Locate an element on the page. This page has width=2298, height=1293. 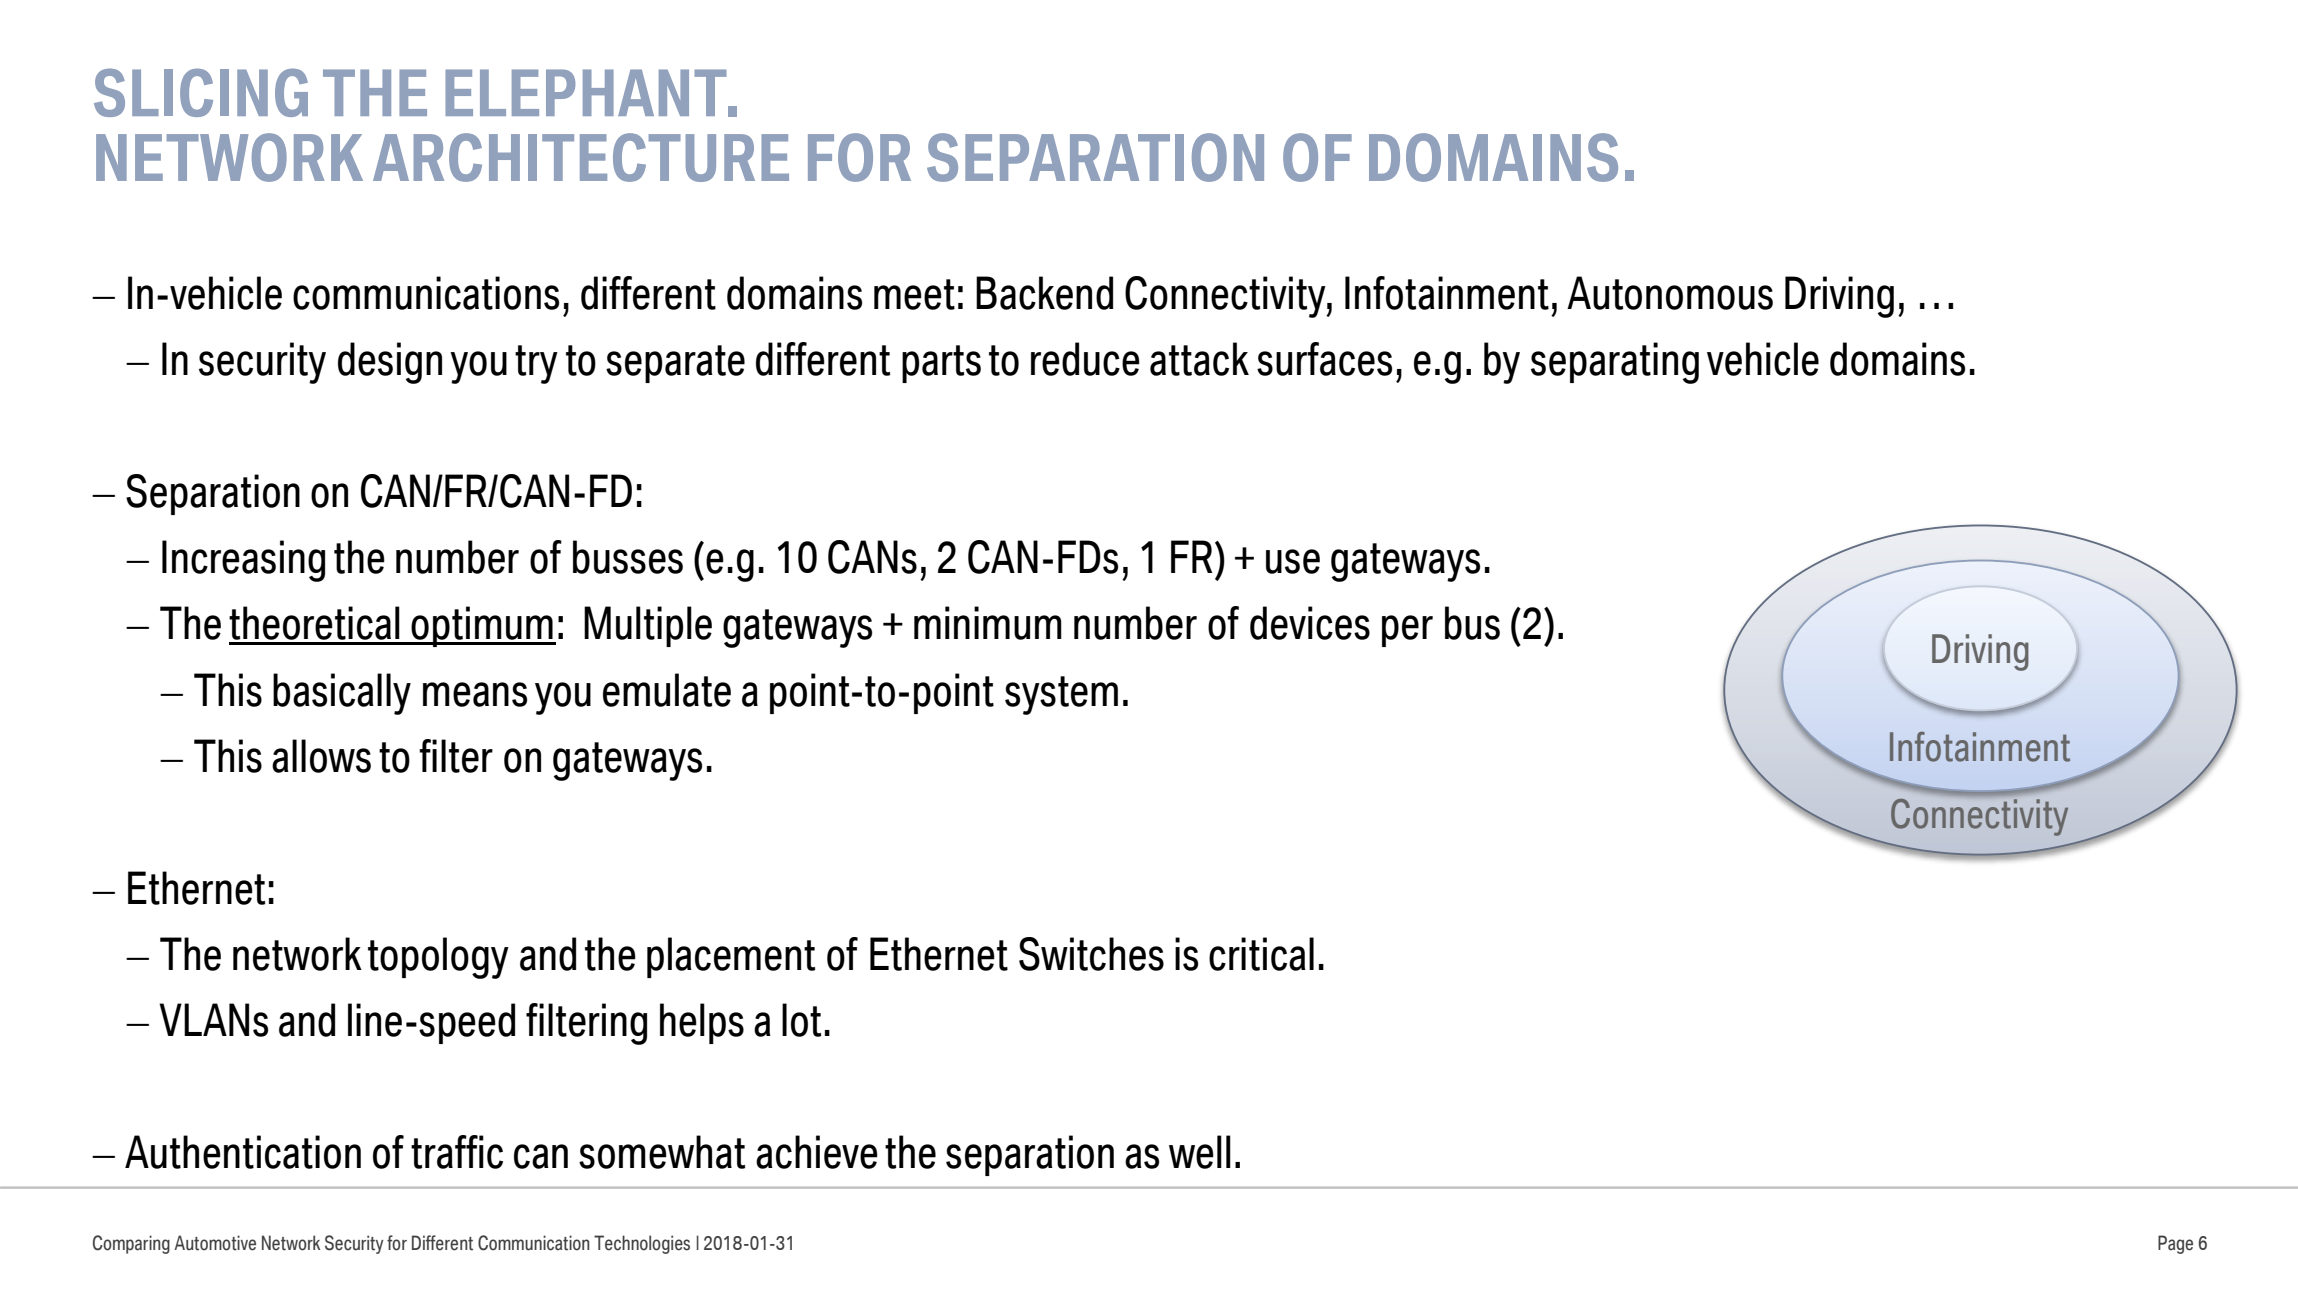
attack is located at coordinates (1199, 359).
